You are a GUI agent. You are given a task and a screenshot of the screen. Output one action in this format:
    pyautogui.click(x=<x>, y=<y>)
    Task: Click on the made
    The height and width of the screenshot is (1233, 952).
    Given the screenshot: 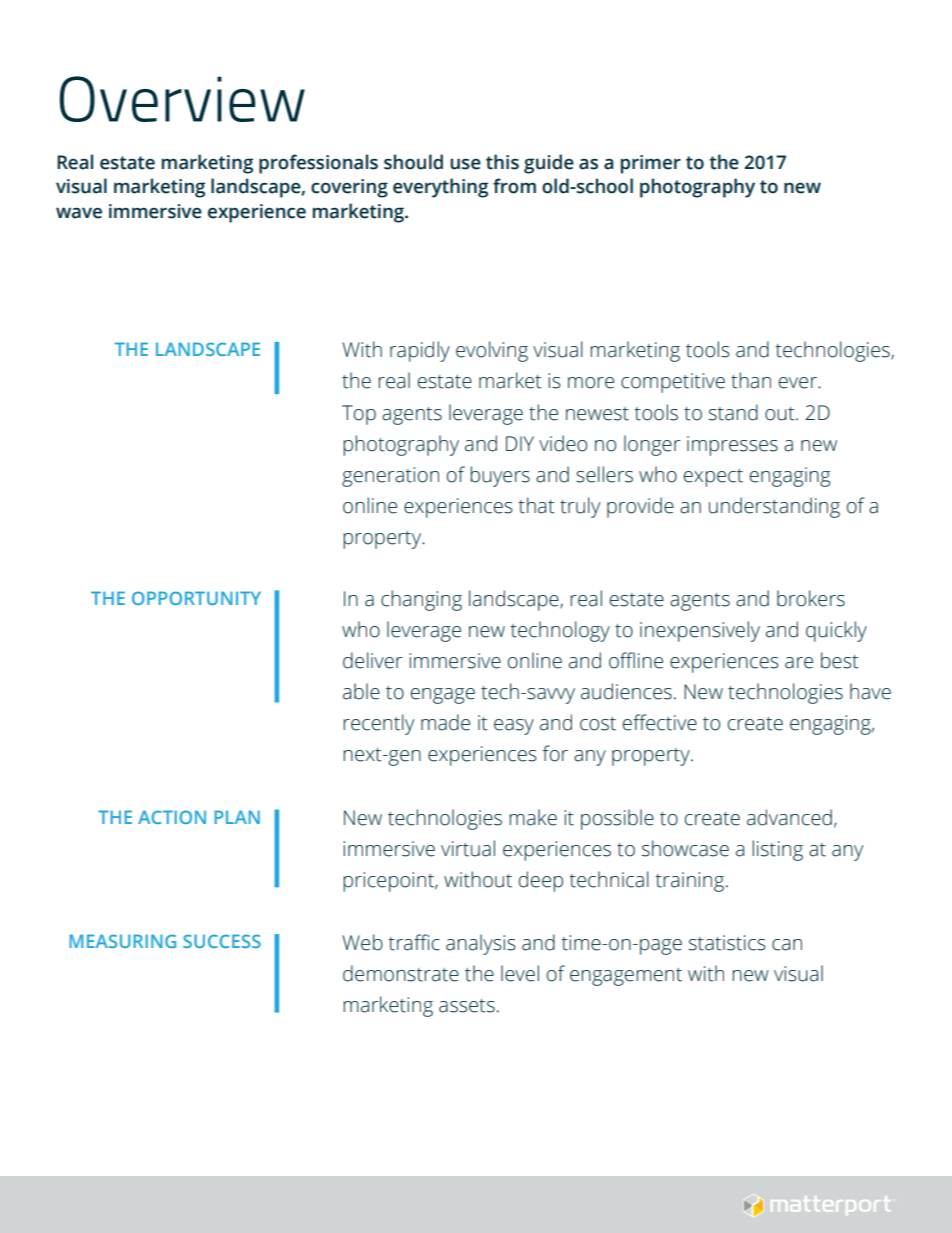 What is the action you would take?
    pyautogui.click(x=445, y=722)
